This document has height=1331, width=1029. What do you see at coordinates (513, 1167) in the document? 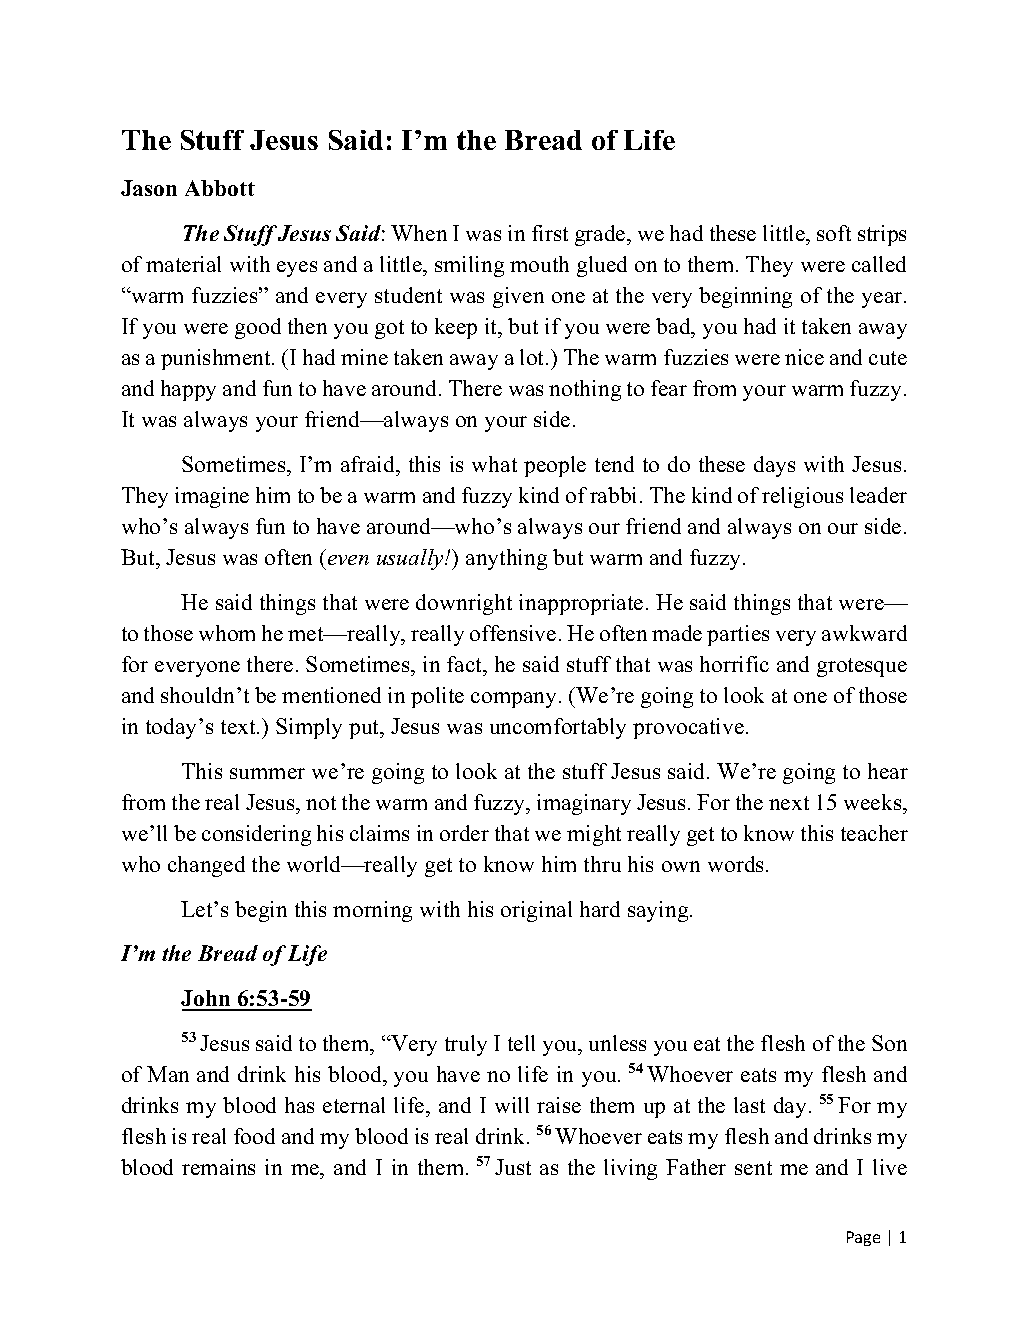
I see `Just` at bounding box center [513, 1167].
